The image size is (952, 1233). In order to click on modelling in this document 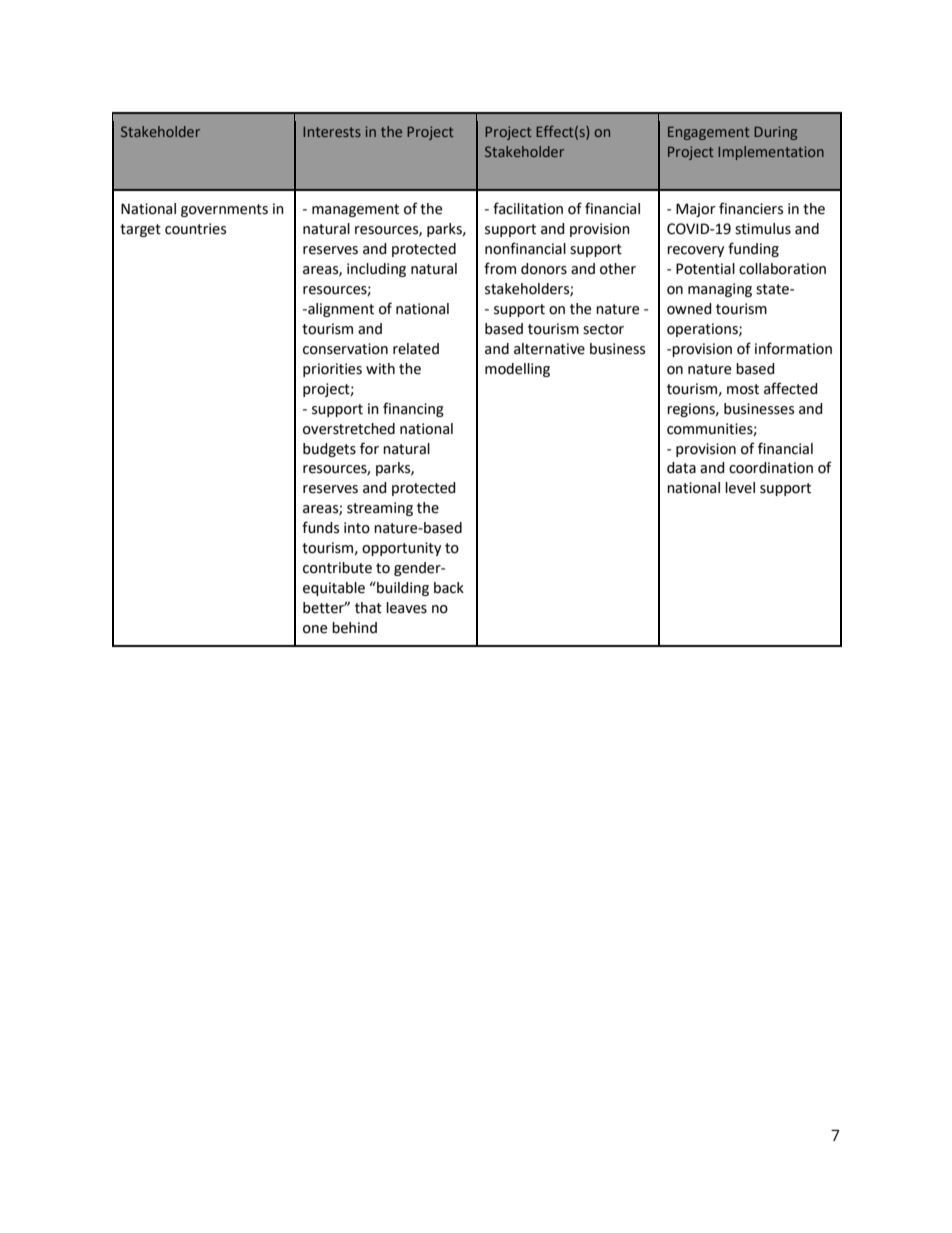, I will do `click(517, 370)`.
